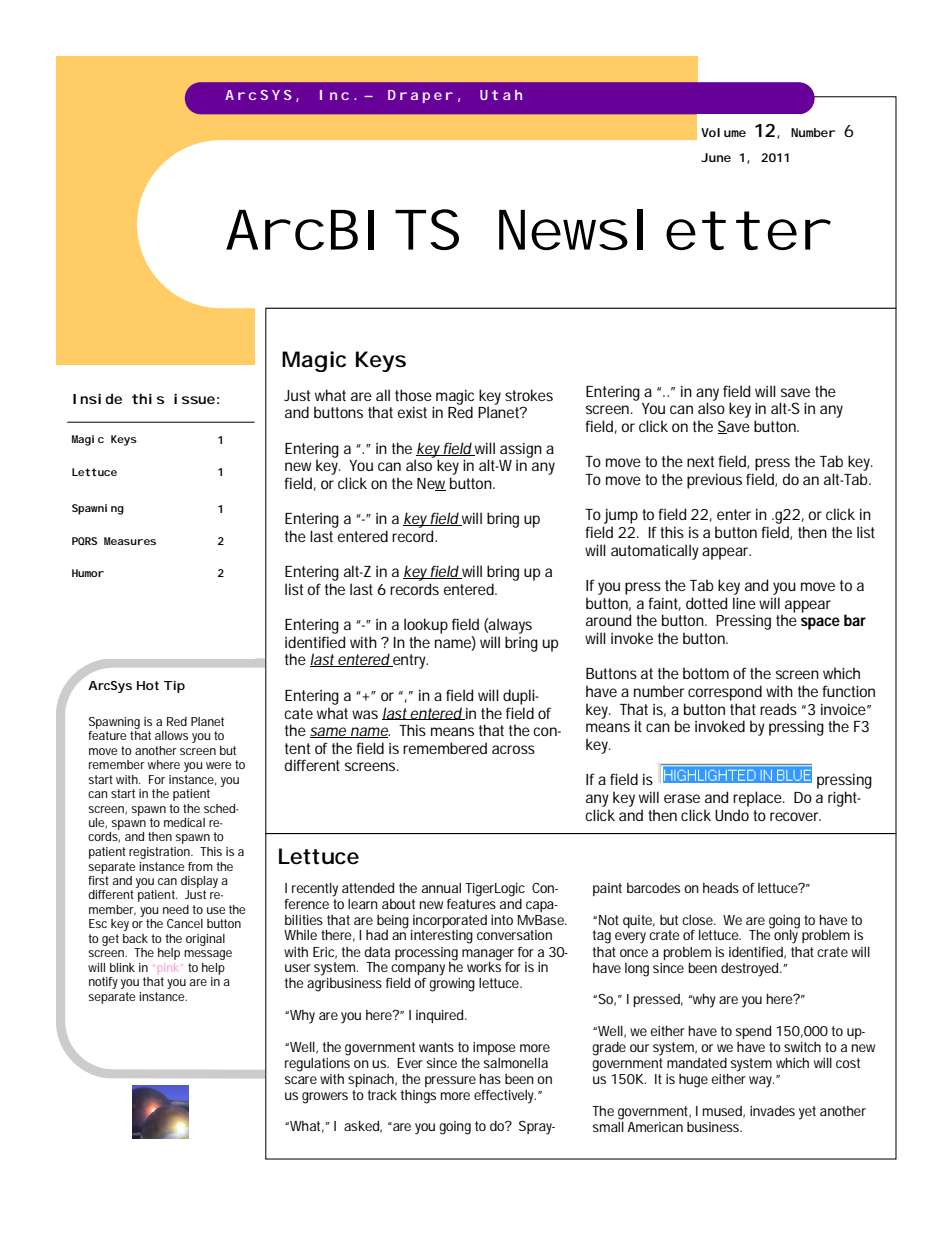 This document has width=952, height=1233. I want to click on June, so click(716, 157).
